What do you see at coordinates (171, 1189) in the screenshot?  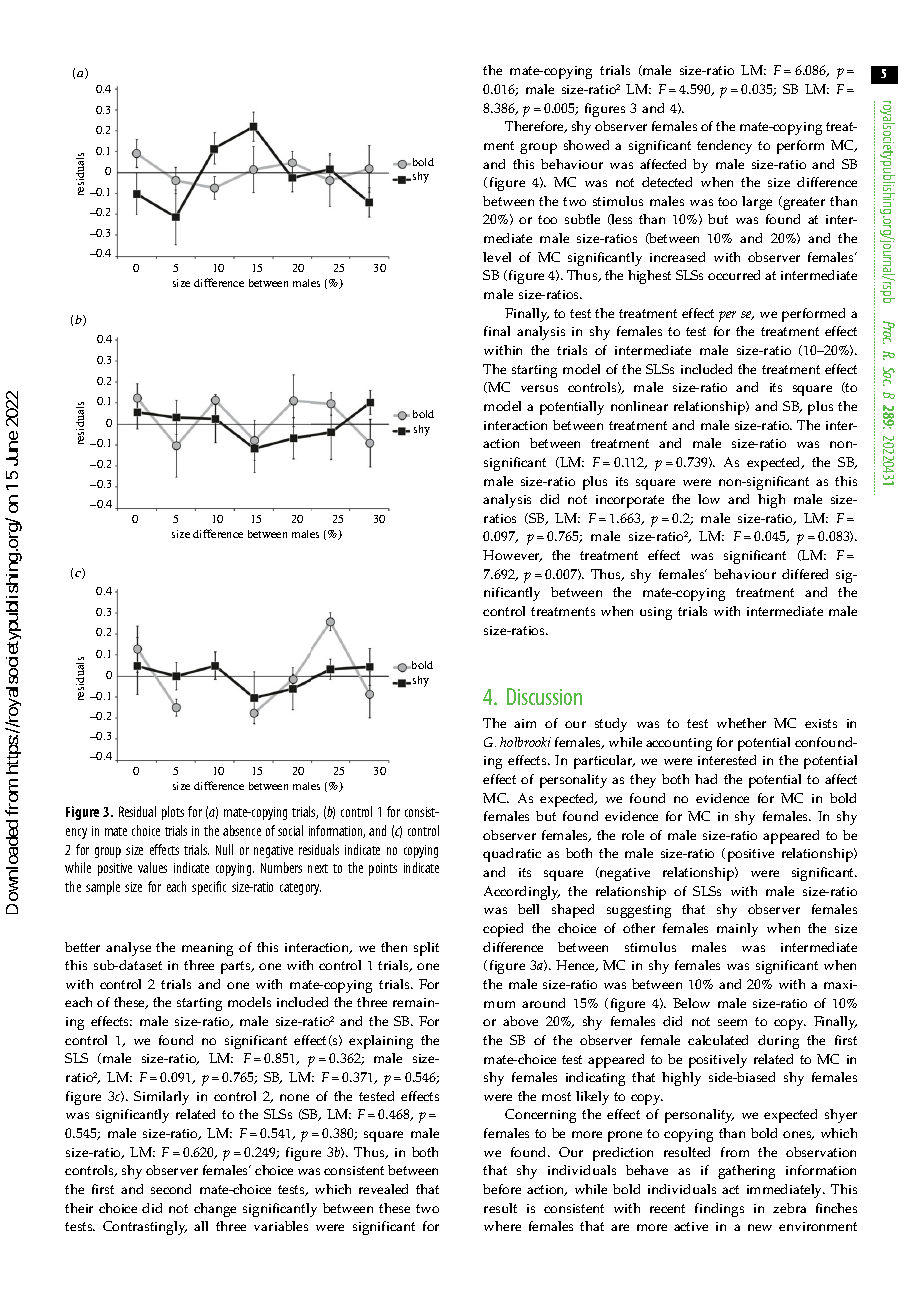 I see `second` at bounding box center [171, 1189].
